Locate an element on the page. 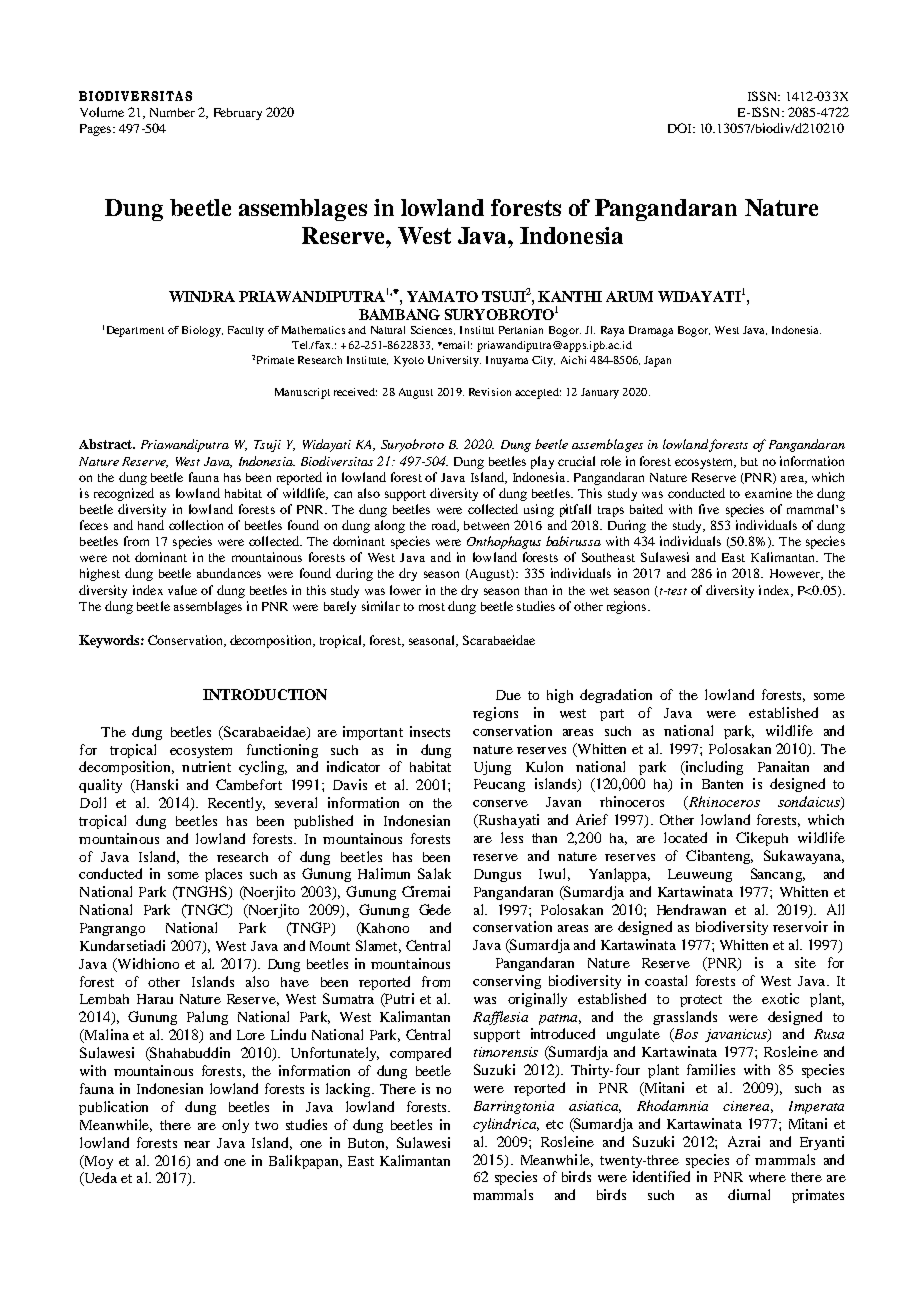 The image size is (924, 1308). value is located at coordinates (182, 590).
